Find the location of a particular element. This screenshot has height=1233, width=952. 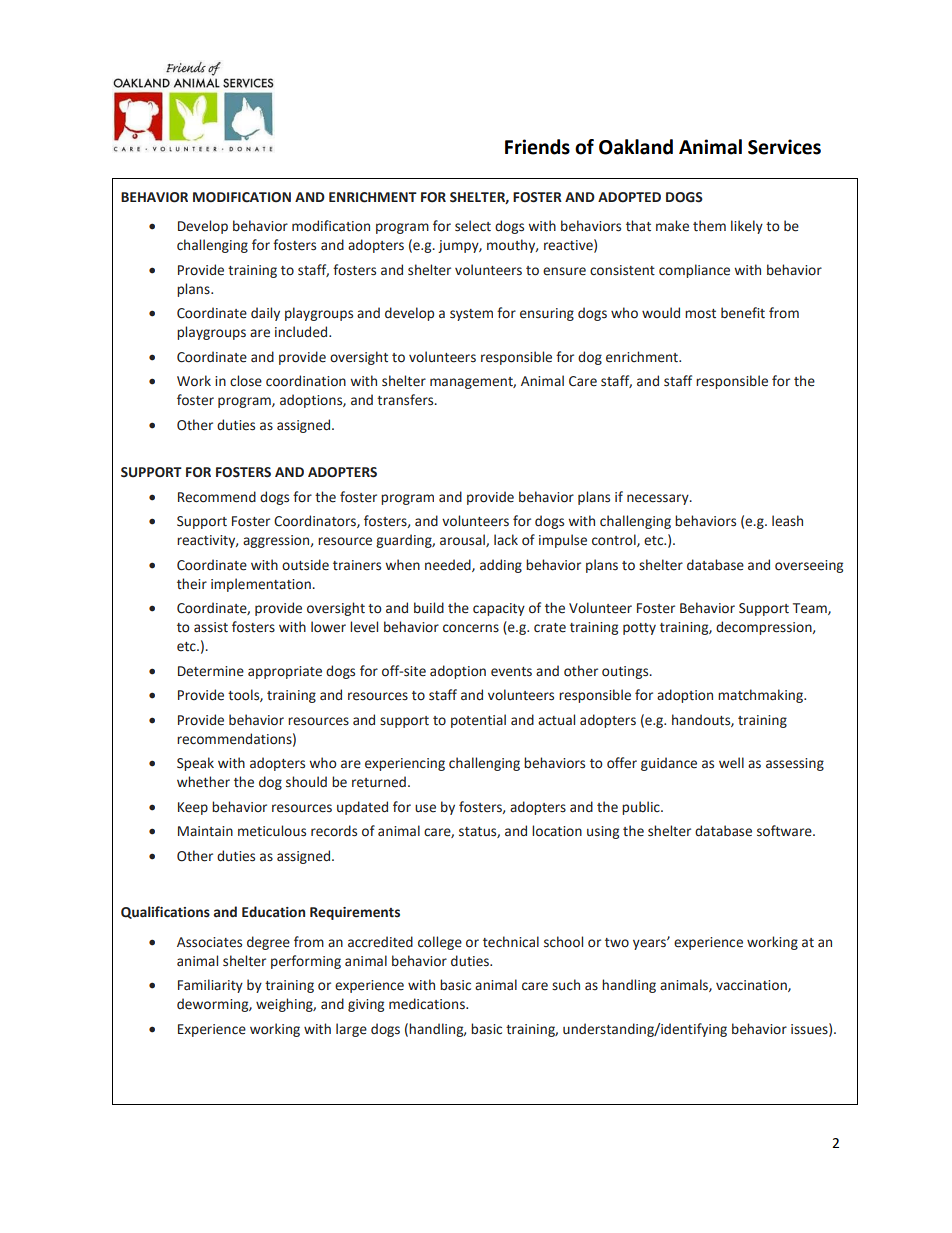

medications is located at coordinates (428, 1004).
